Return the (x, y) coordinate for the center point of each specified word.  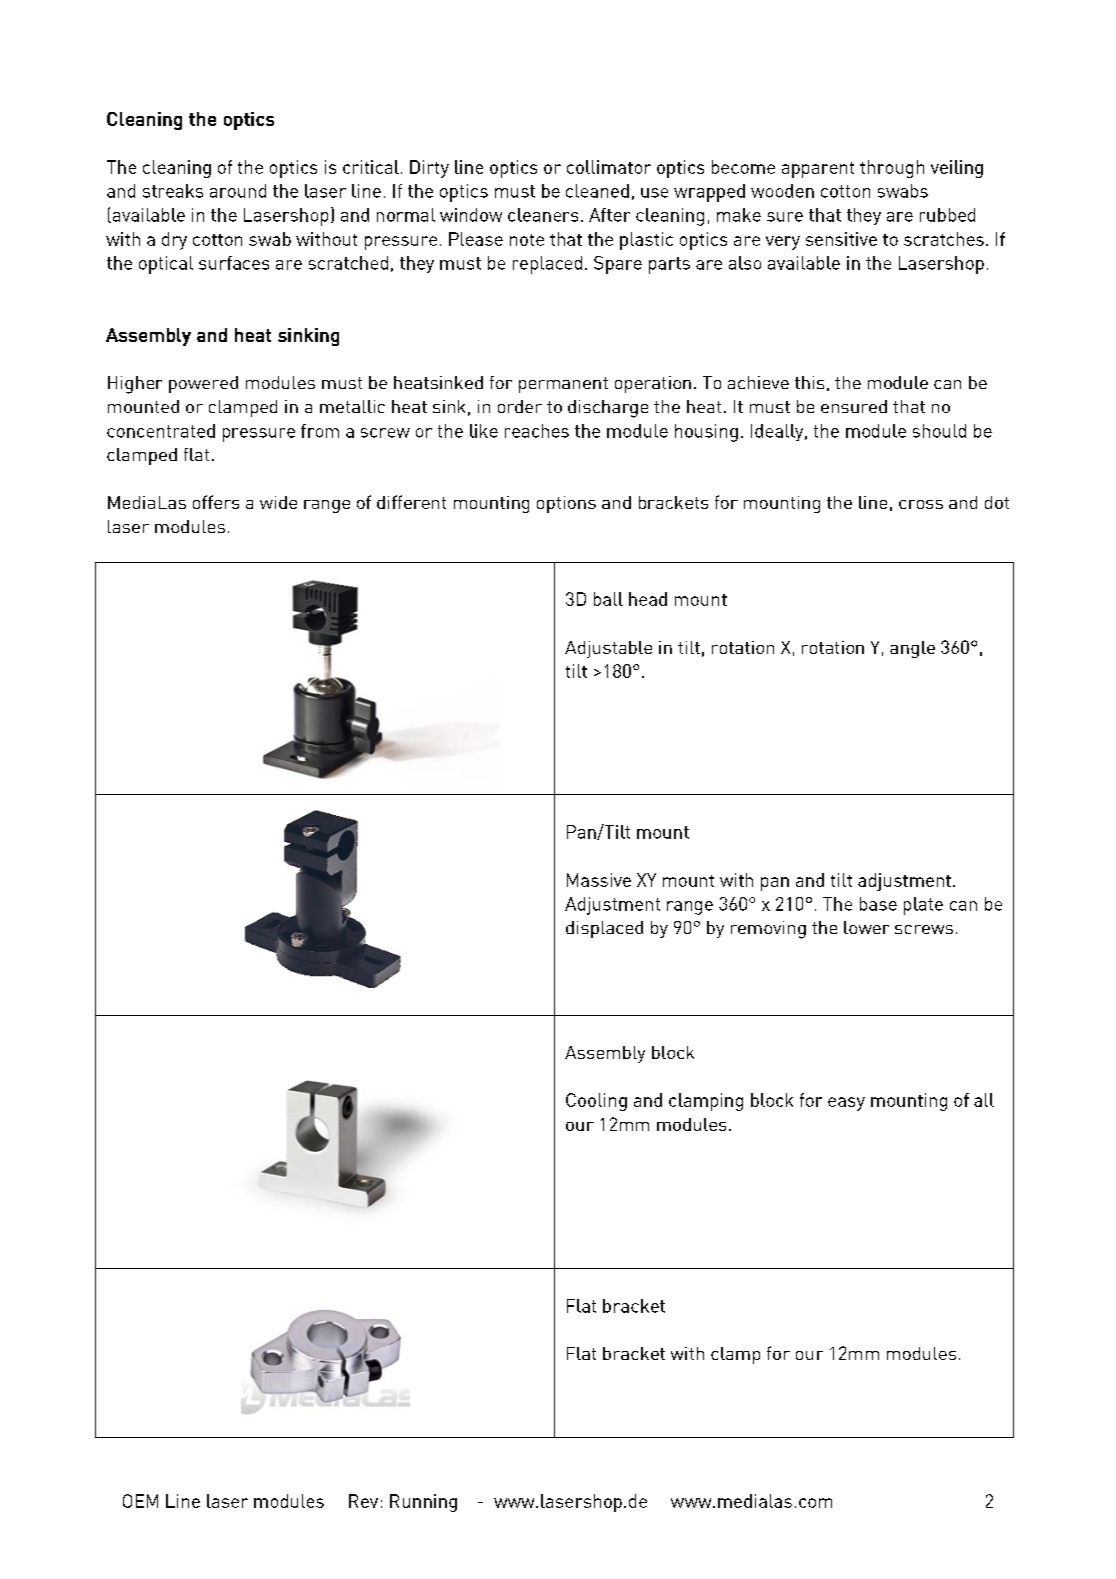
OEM (140, 1501)
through (892, 169)
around (238, 191)
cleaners (543, 215)
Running (423, 1503)
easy (846, 1104)
